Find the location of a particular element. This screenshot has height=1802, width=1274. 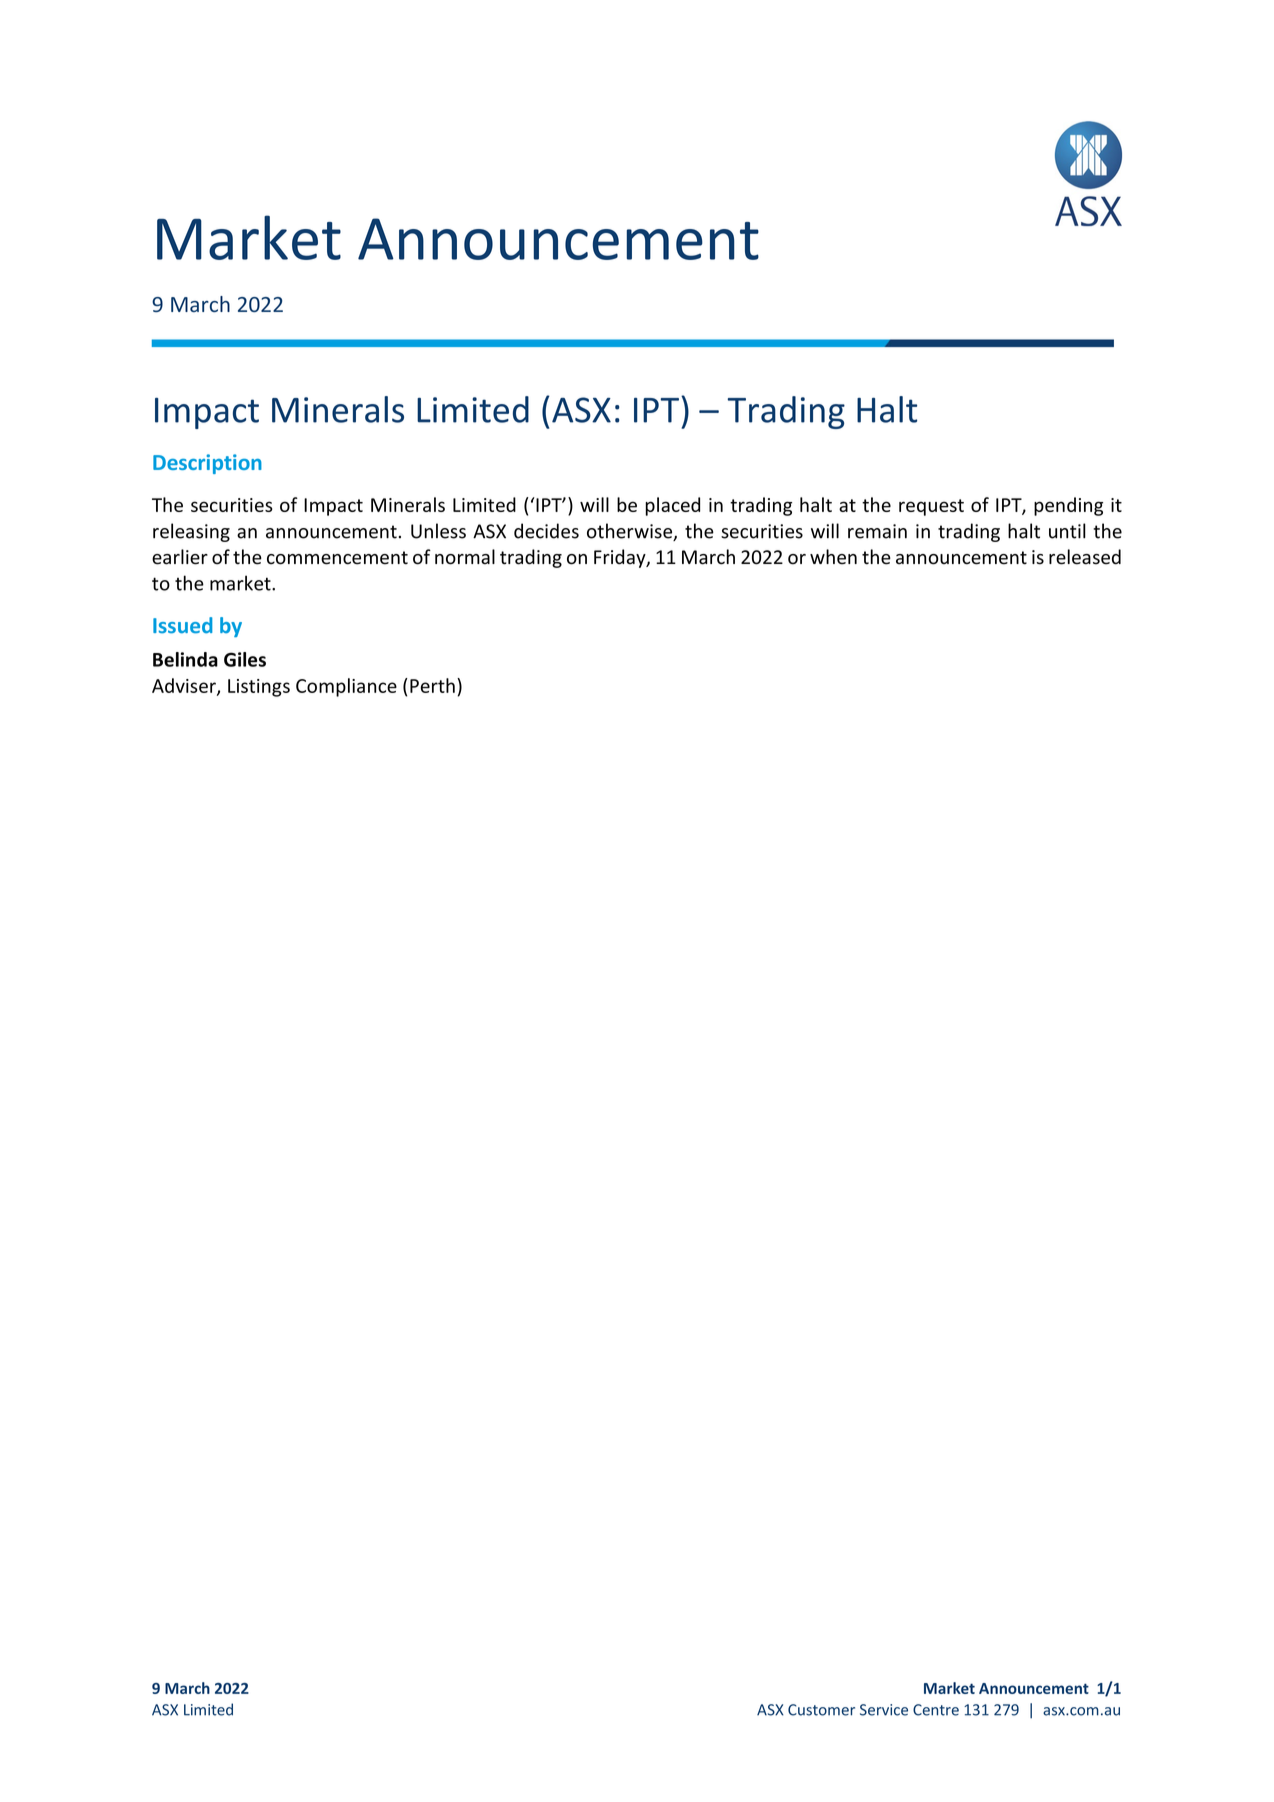

request is located at coordinates (931, 507).
